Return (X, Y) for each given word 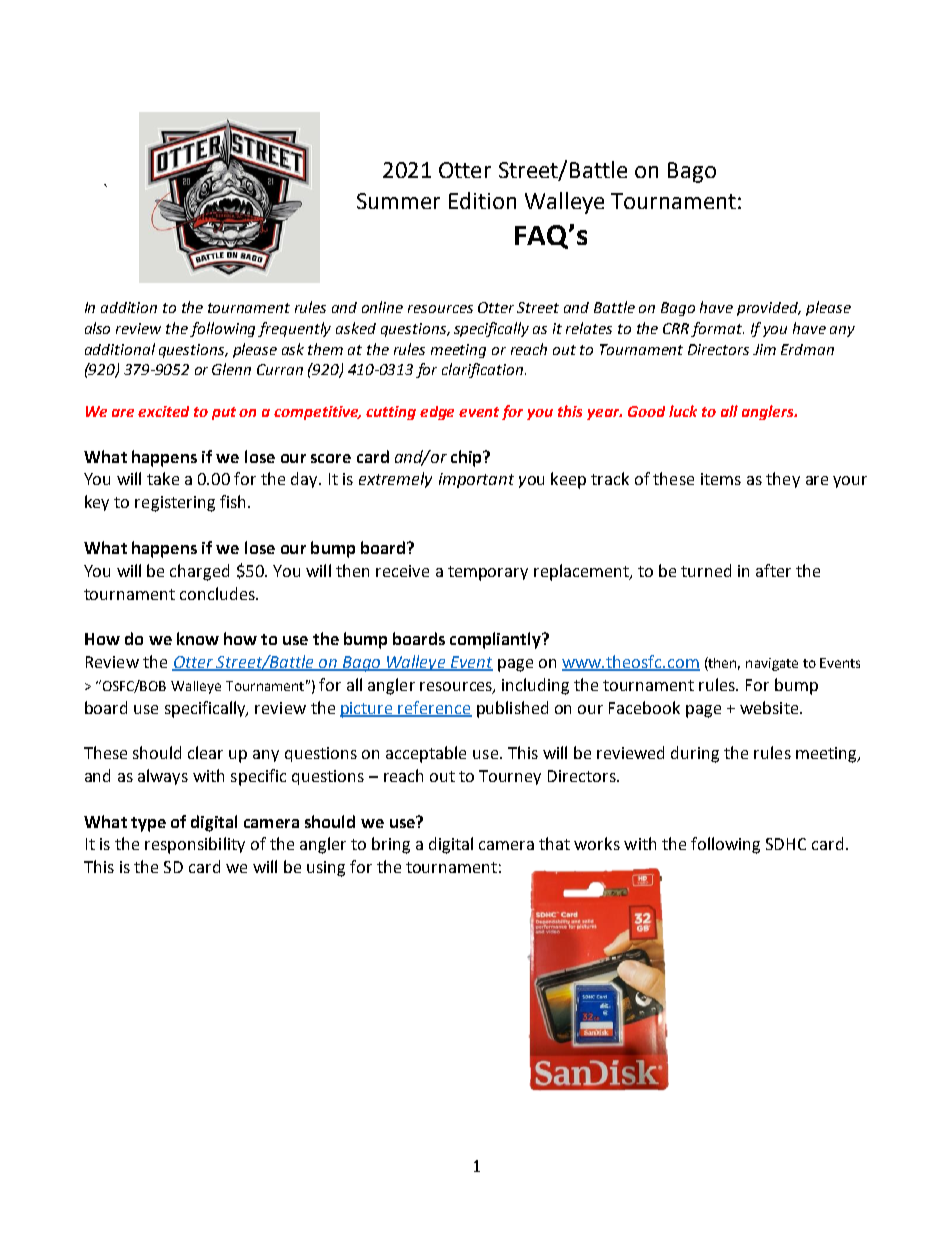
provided (769, 309)
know (198, 638)
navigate (772, 664)
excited (163, 411)
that (554, 843)
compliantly (497, 640)
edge (437, 413)
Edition (482, 200)
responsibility (195, 845)
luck (683, 411)
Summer (398, 201)
